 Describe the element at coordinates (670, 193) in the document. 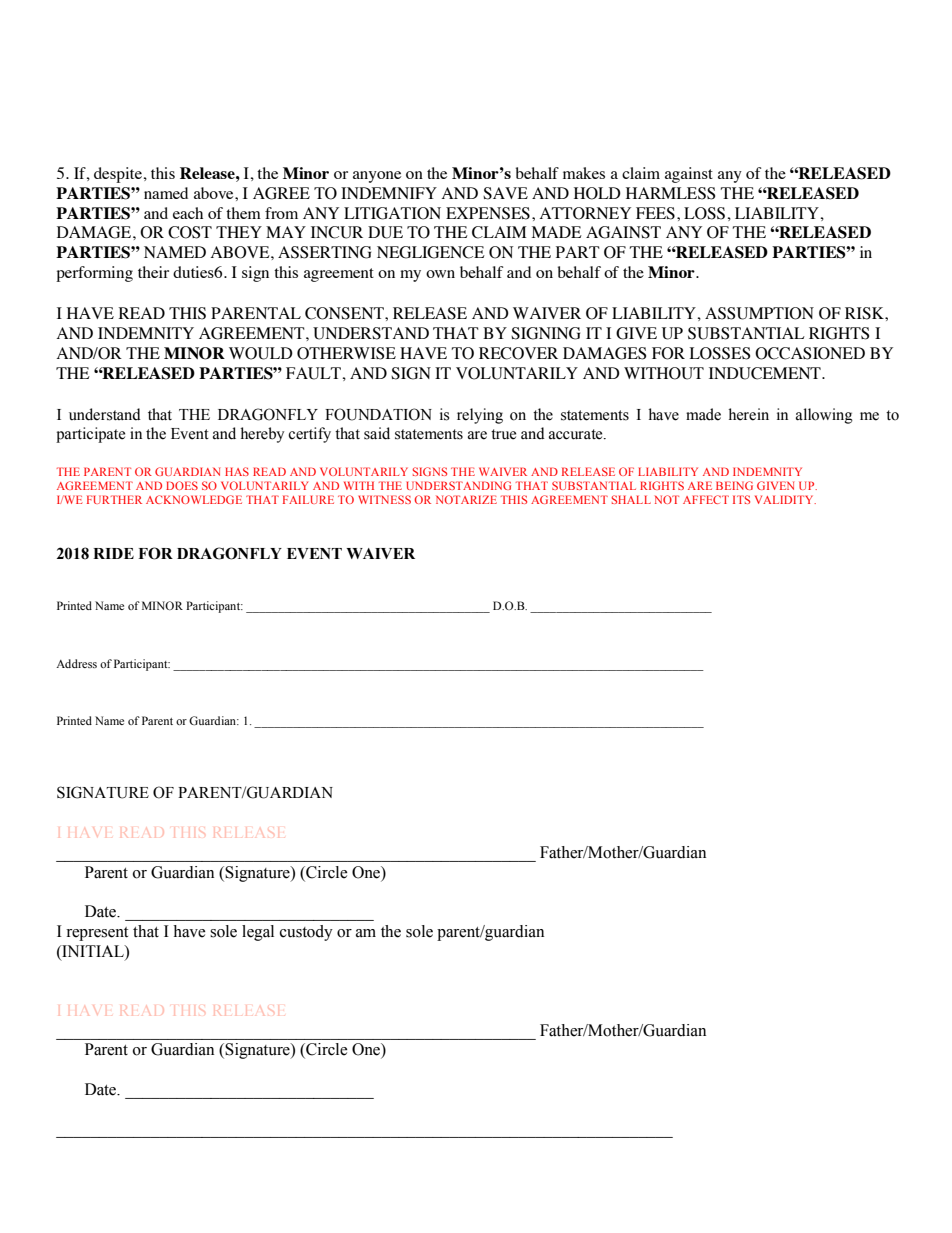

I see `HARMLESS` at that location.
